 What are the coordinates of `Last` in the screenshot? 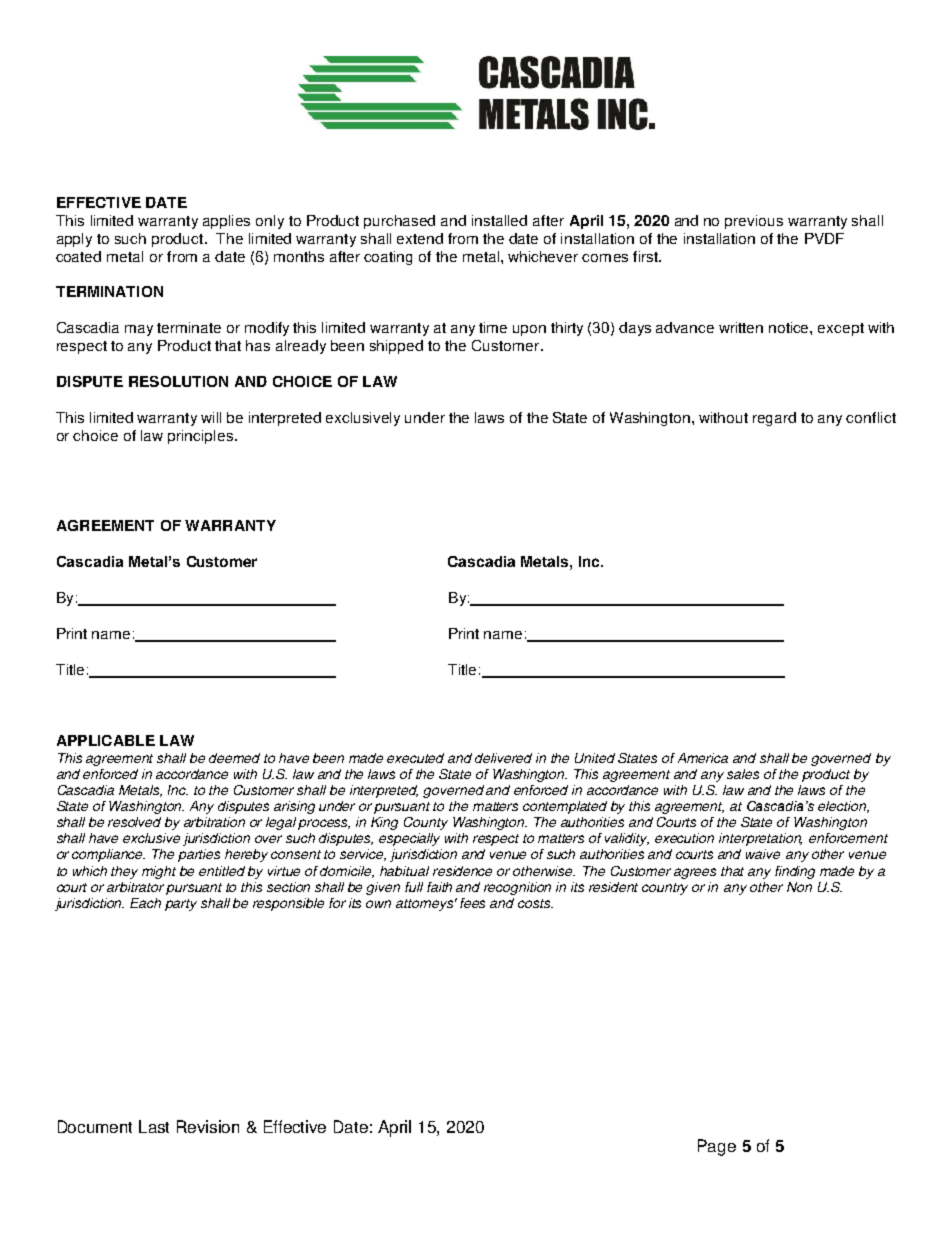 It's located at (154, 1126).
